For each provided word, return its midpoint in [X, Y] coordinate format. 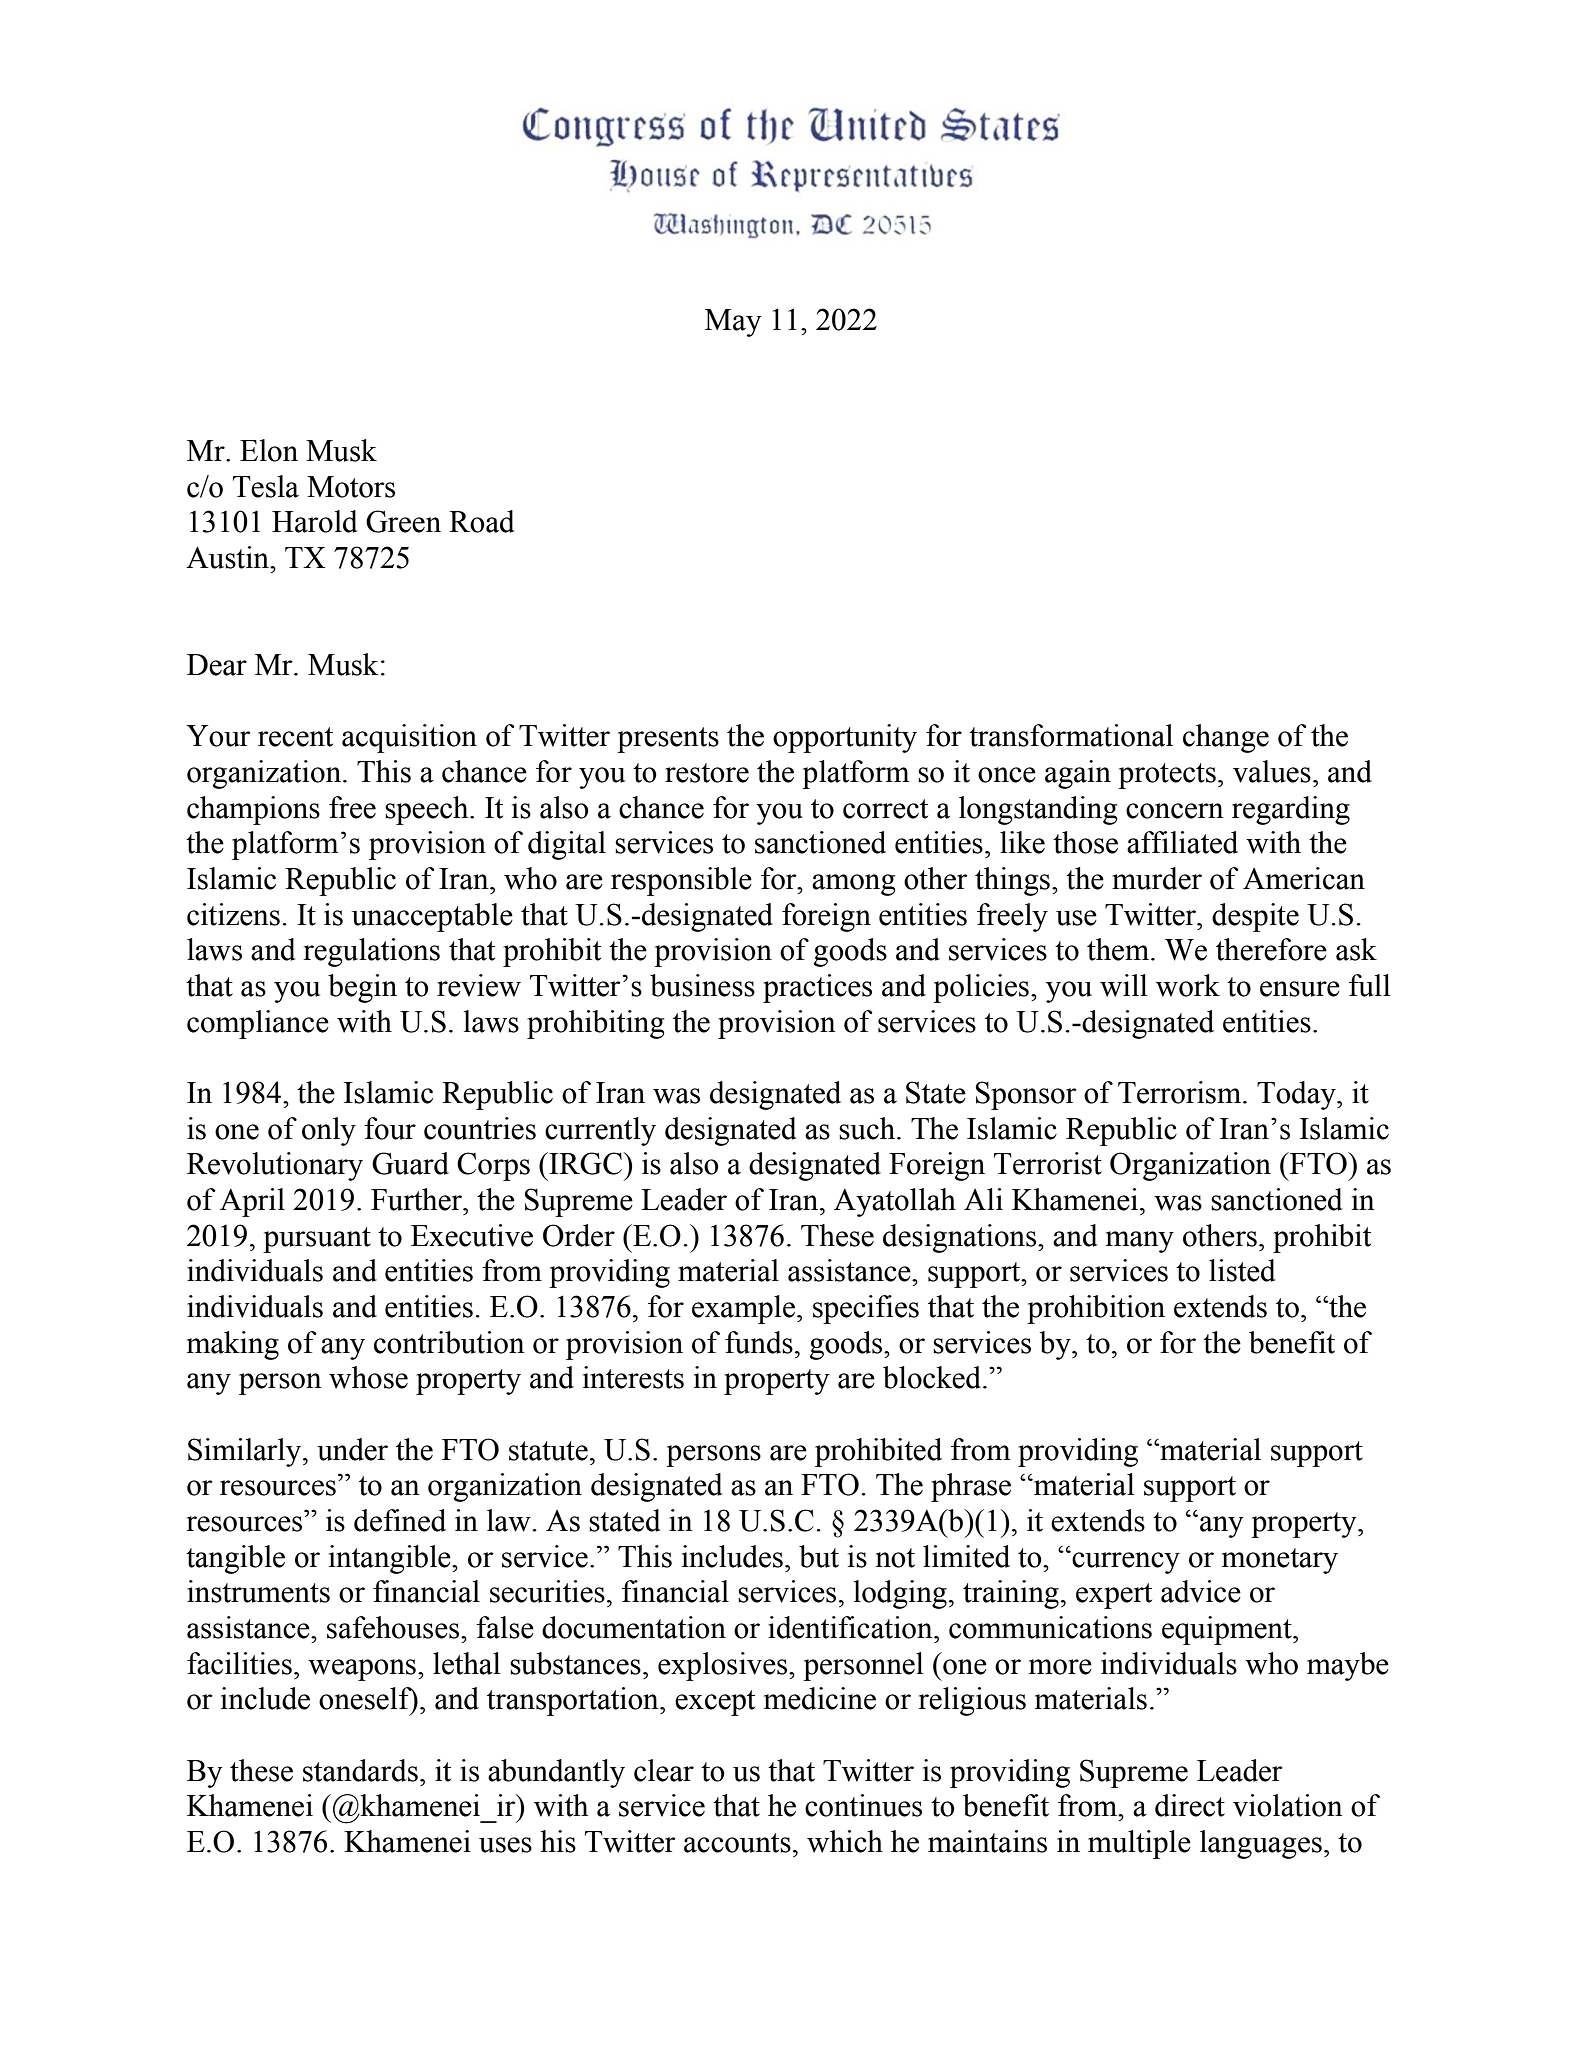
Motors [351, 487]
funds [759, 1342]
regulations [371, 952]
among [853, 885]
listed [1242, 1270]
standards [360, 1770]
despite [1255, 917]
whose [368, 1377]
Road [482, 521]
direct [1190, 1805]
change [1226, 738]
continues [863, 1805]
